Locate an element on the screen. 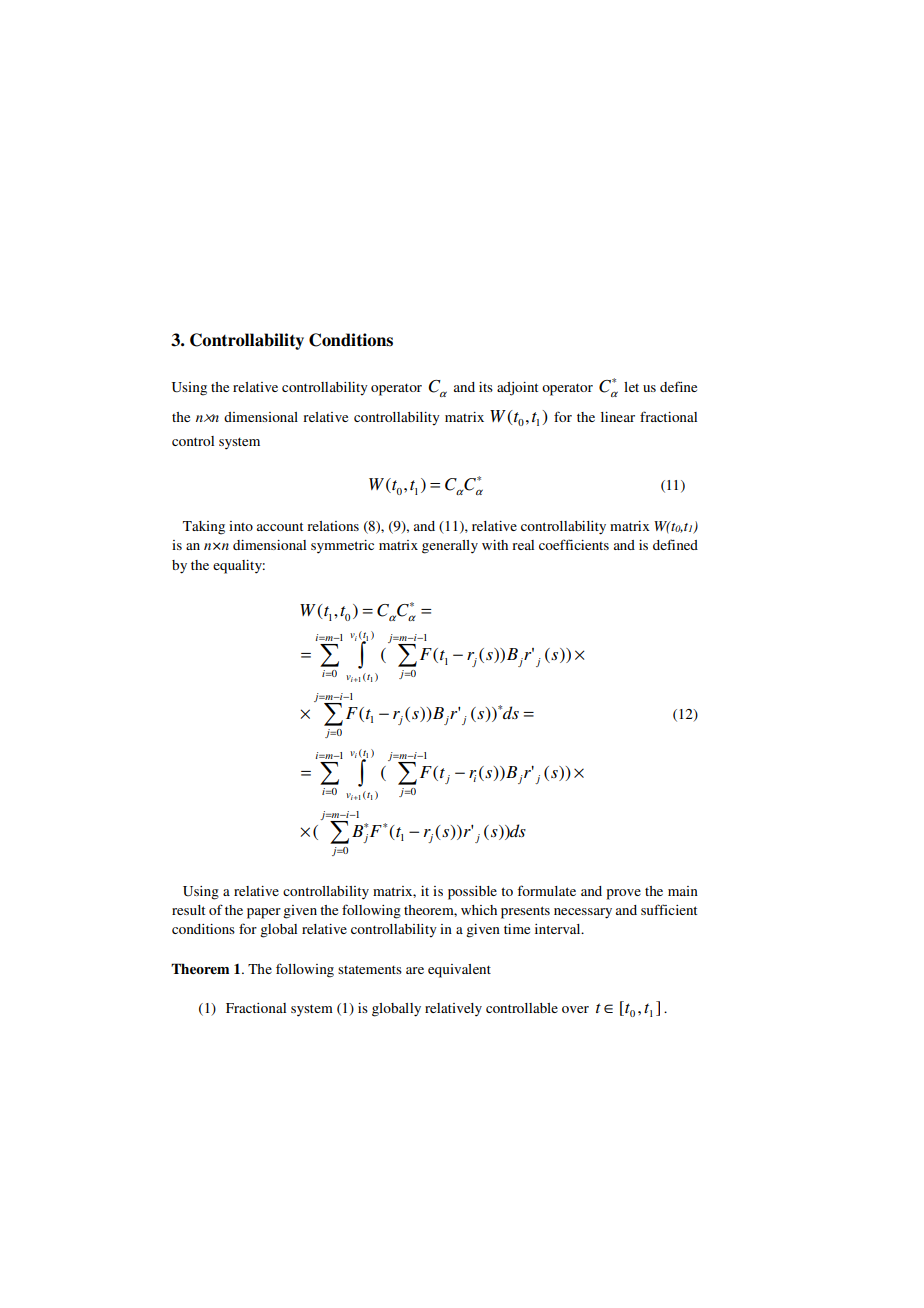 This screenshot has width=924, height=1308. symmetric is located at coordinates (342, 547).
